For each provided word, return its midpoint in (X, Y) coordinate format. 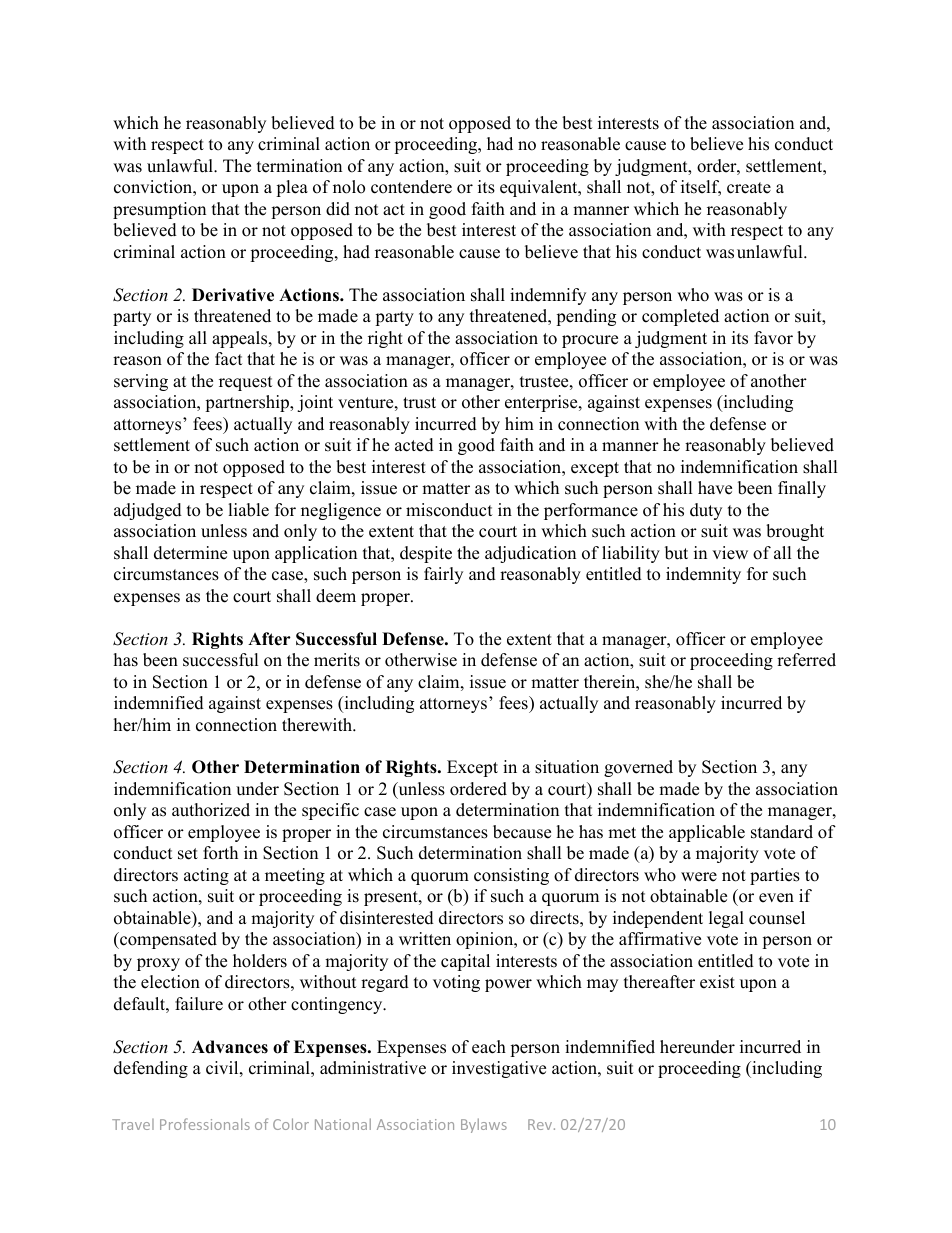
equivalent (540, 188)
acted (414, 445)
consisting (511, 876)
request (246, 383)
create (749, 188)
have (715, 488)
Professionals (205, 1124)
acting (206, 876)
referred (806, 660)
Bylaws (484, 1125)
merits (337, 660)
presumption (159, 210)
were (699, 877)
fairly (443, 575)
